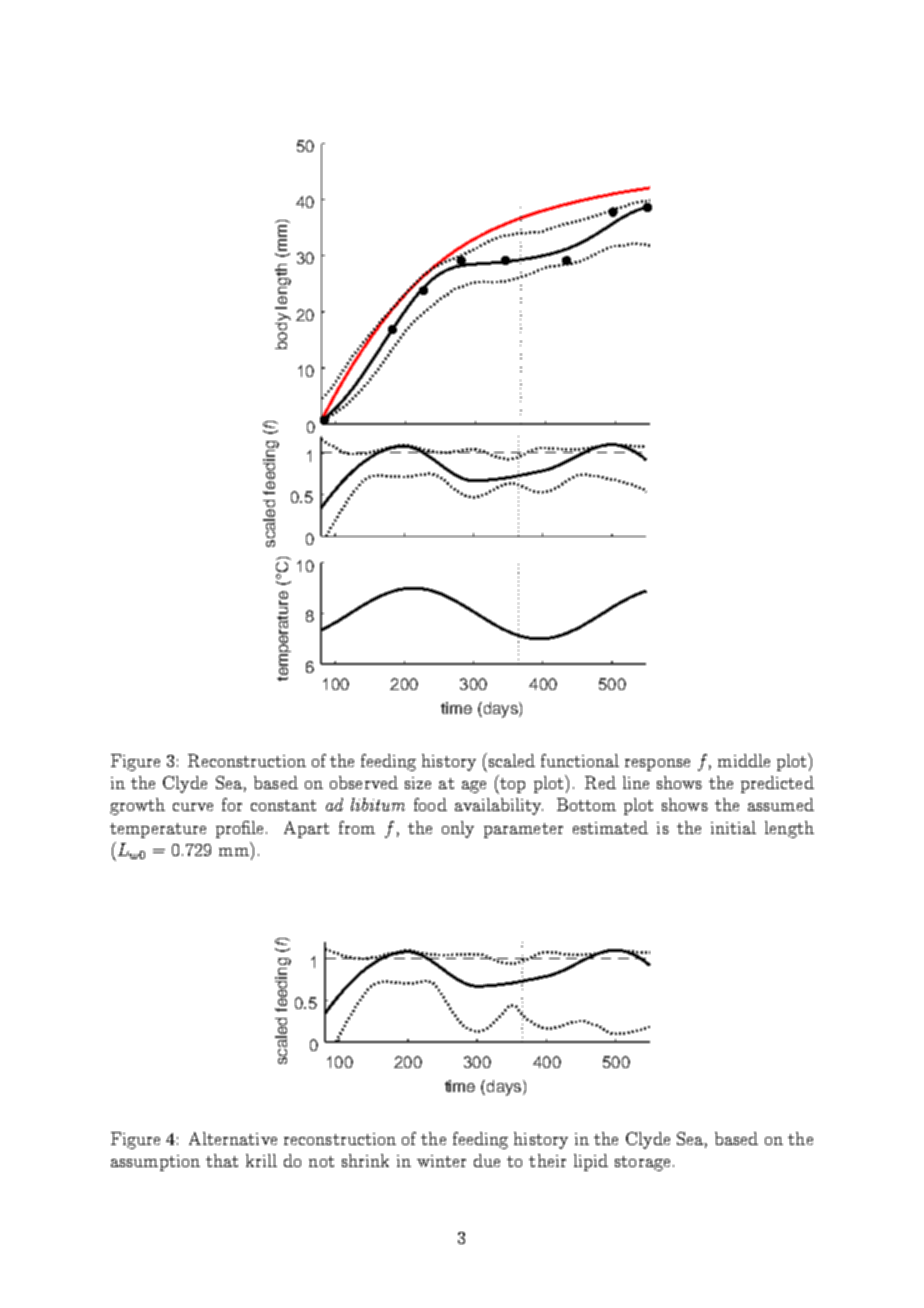  I want to click on that, so click(222, 1160).
